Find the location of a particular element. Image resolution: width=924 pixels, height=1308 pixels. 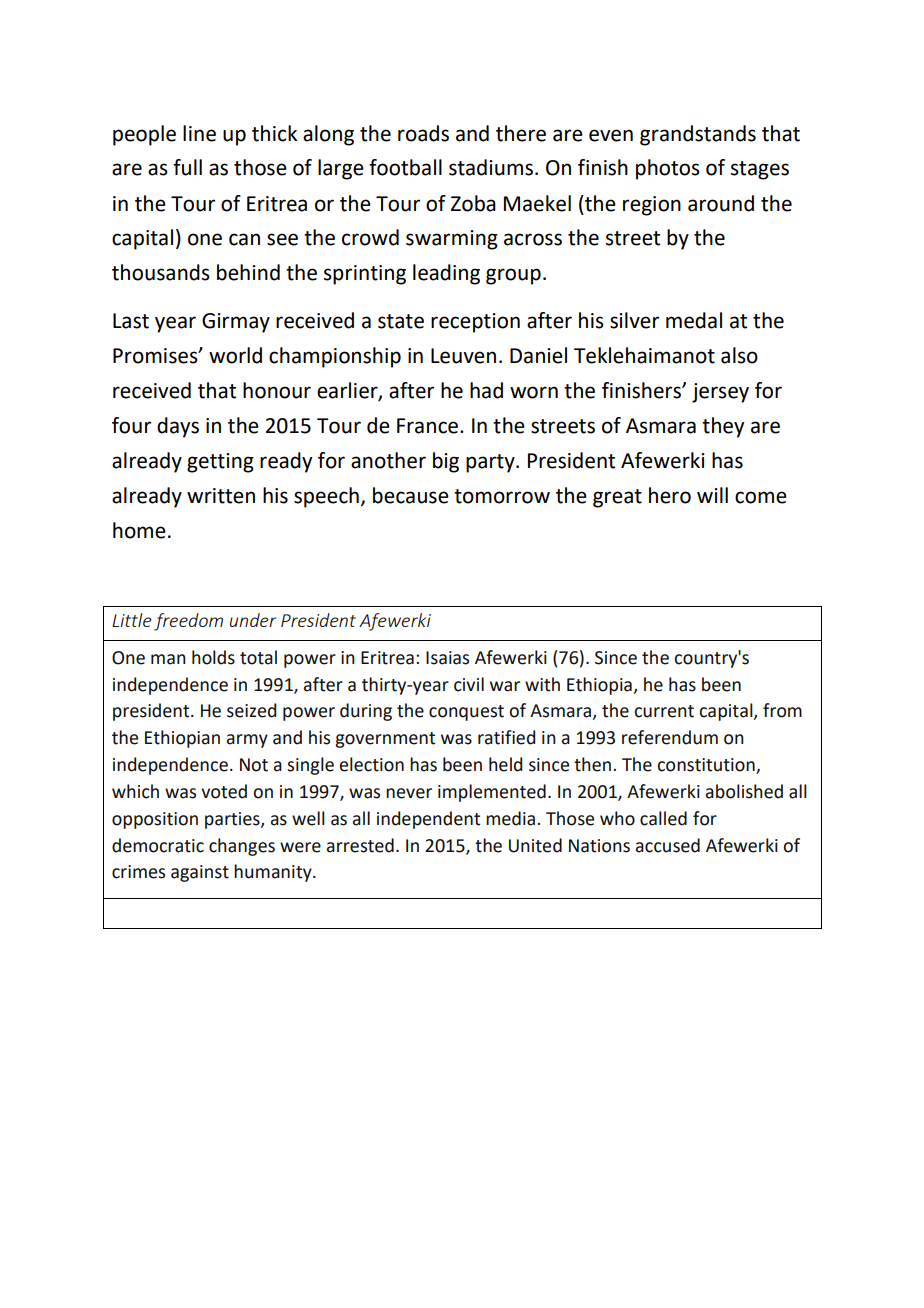

current is located at coordinates (664, 711).
